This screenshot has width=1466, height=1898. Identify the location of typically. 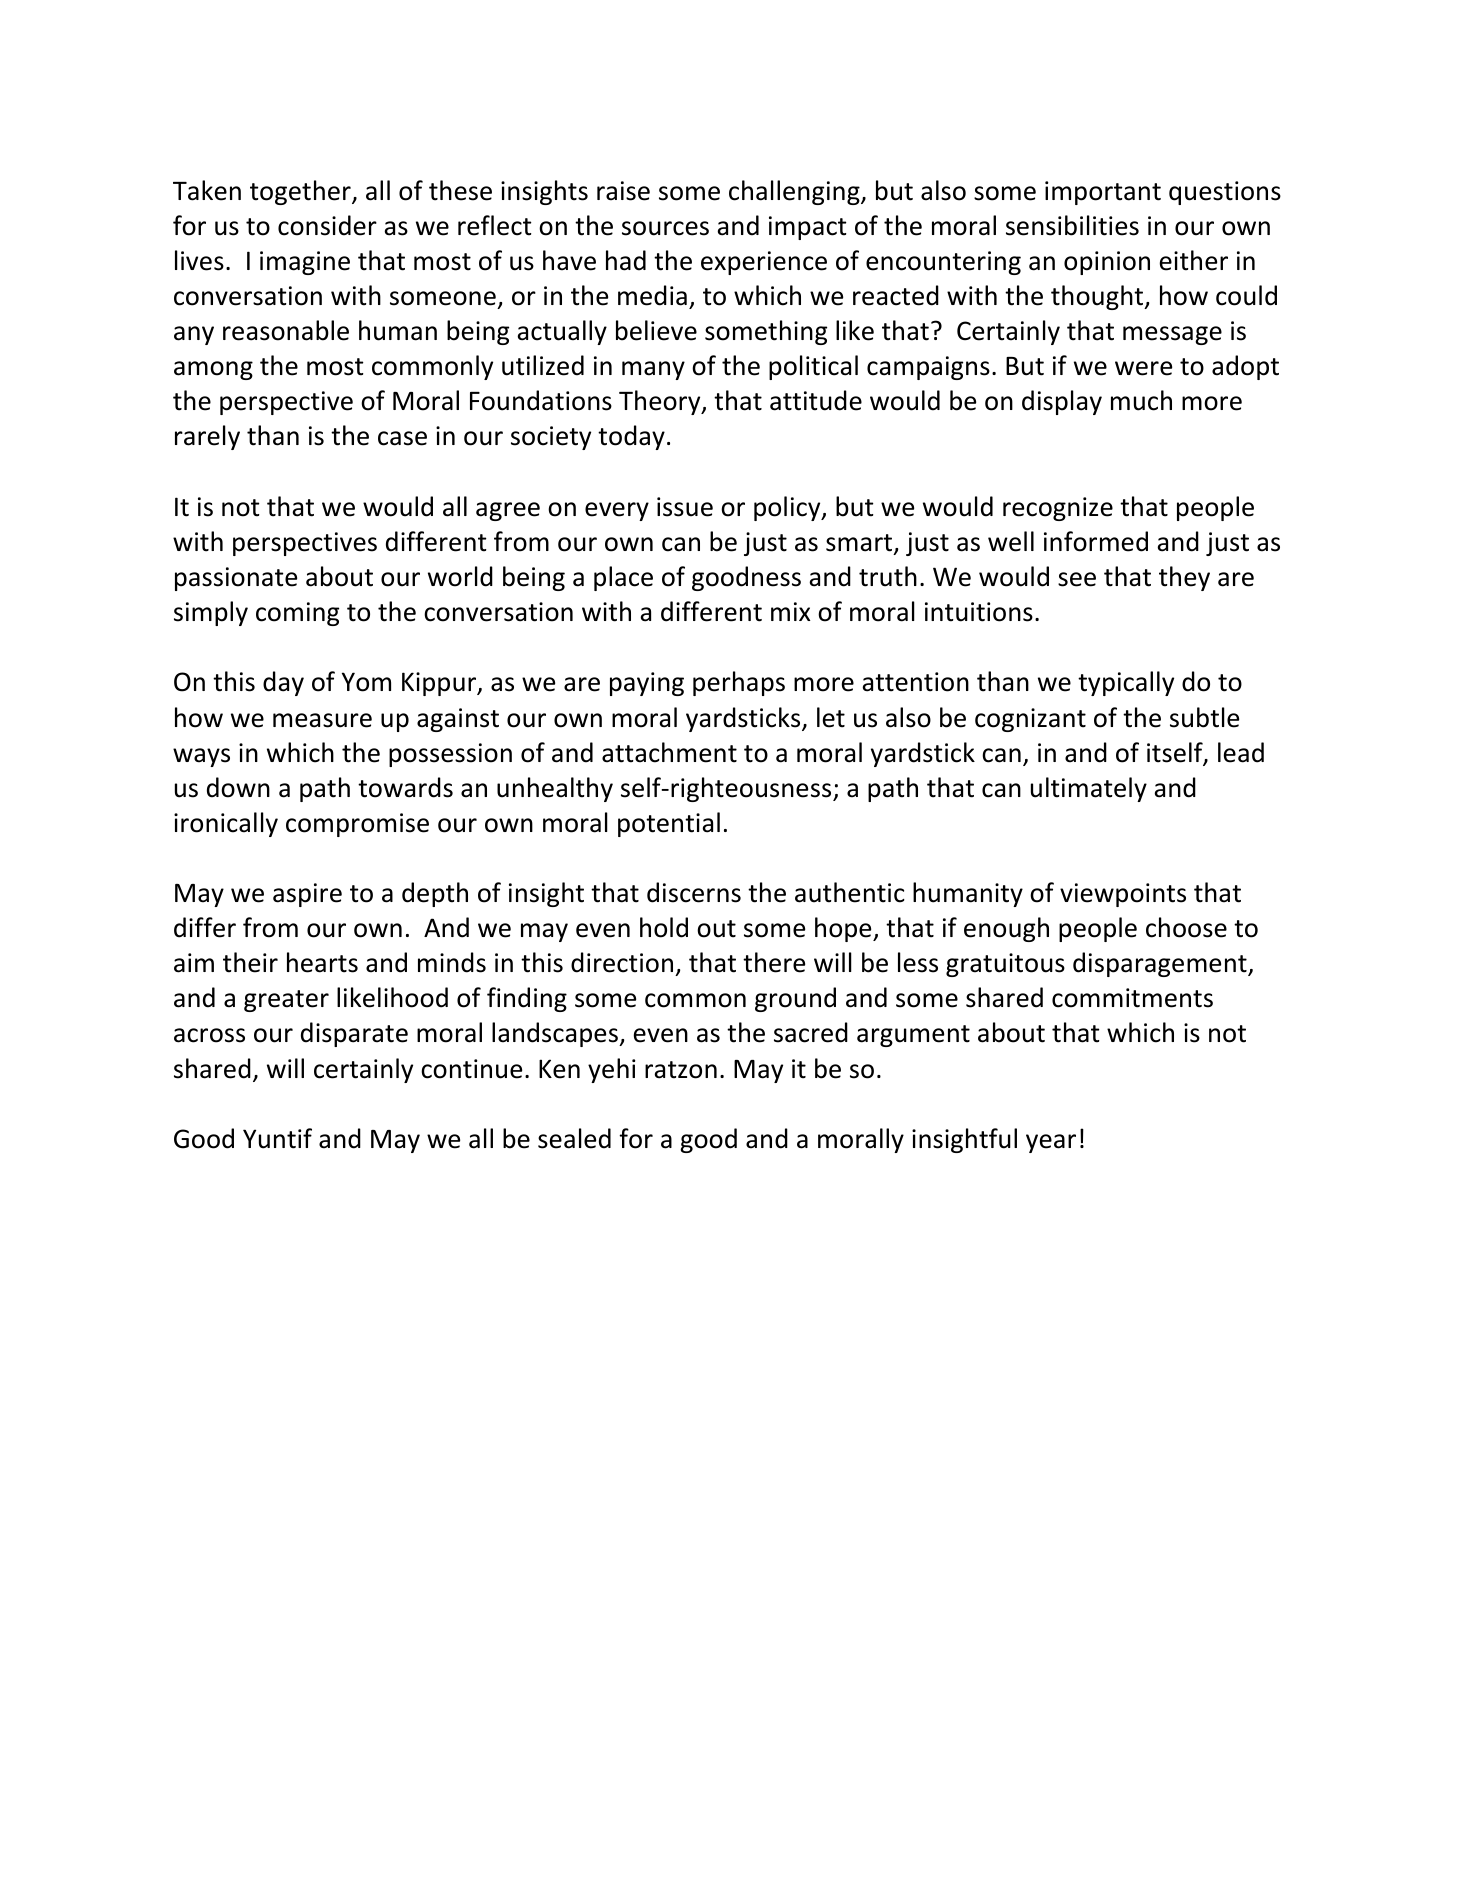
(1126, 683).
